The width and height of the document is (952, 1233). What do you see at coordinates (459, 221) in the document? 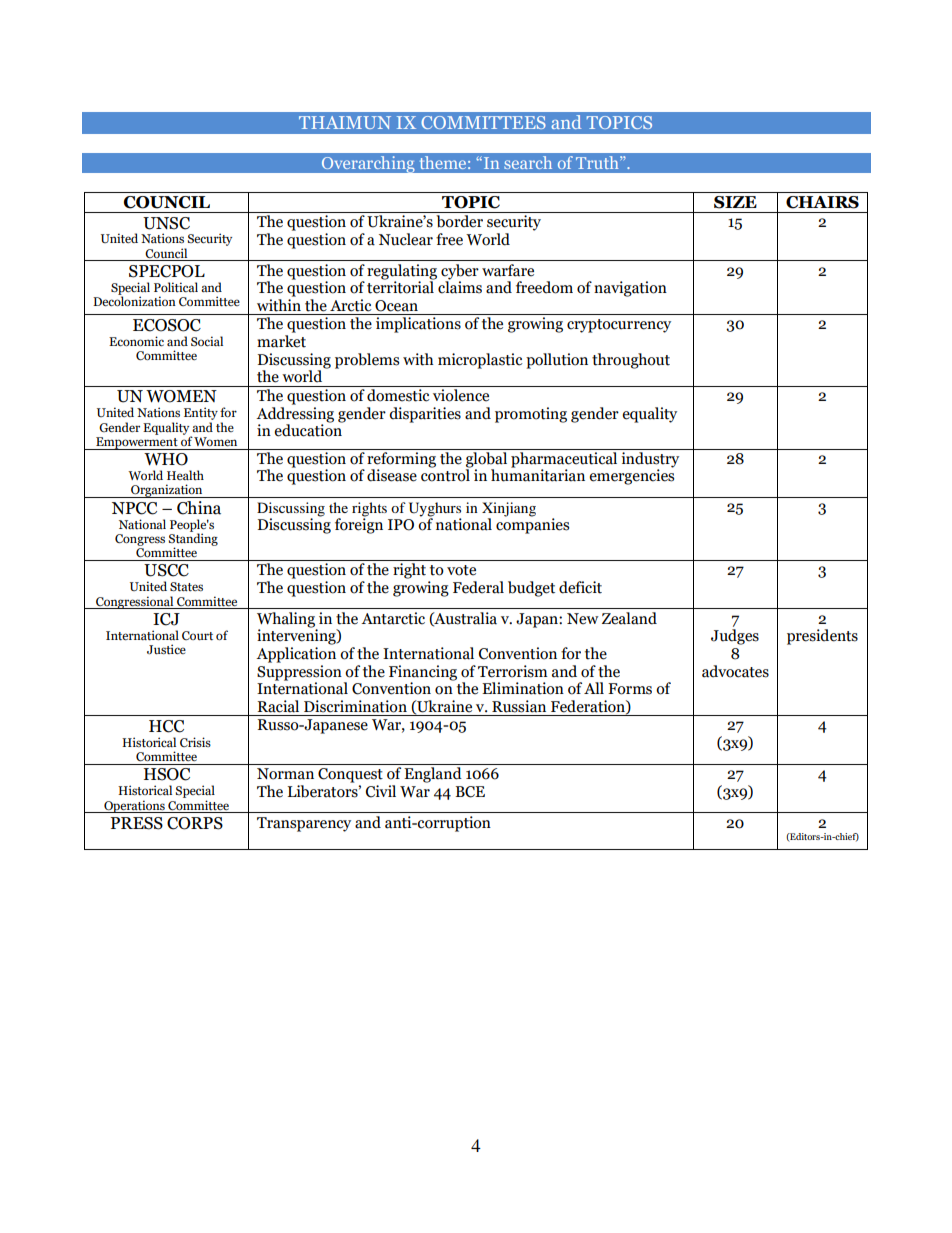
I see `border` at bounding box center [459, 221].
